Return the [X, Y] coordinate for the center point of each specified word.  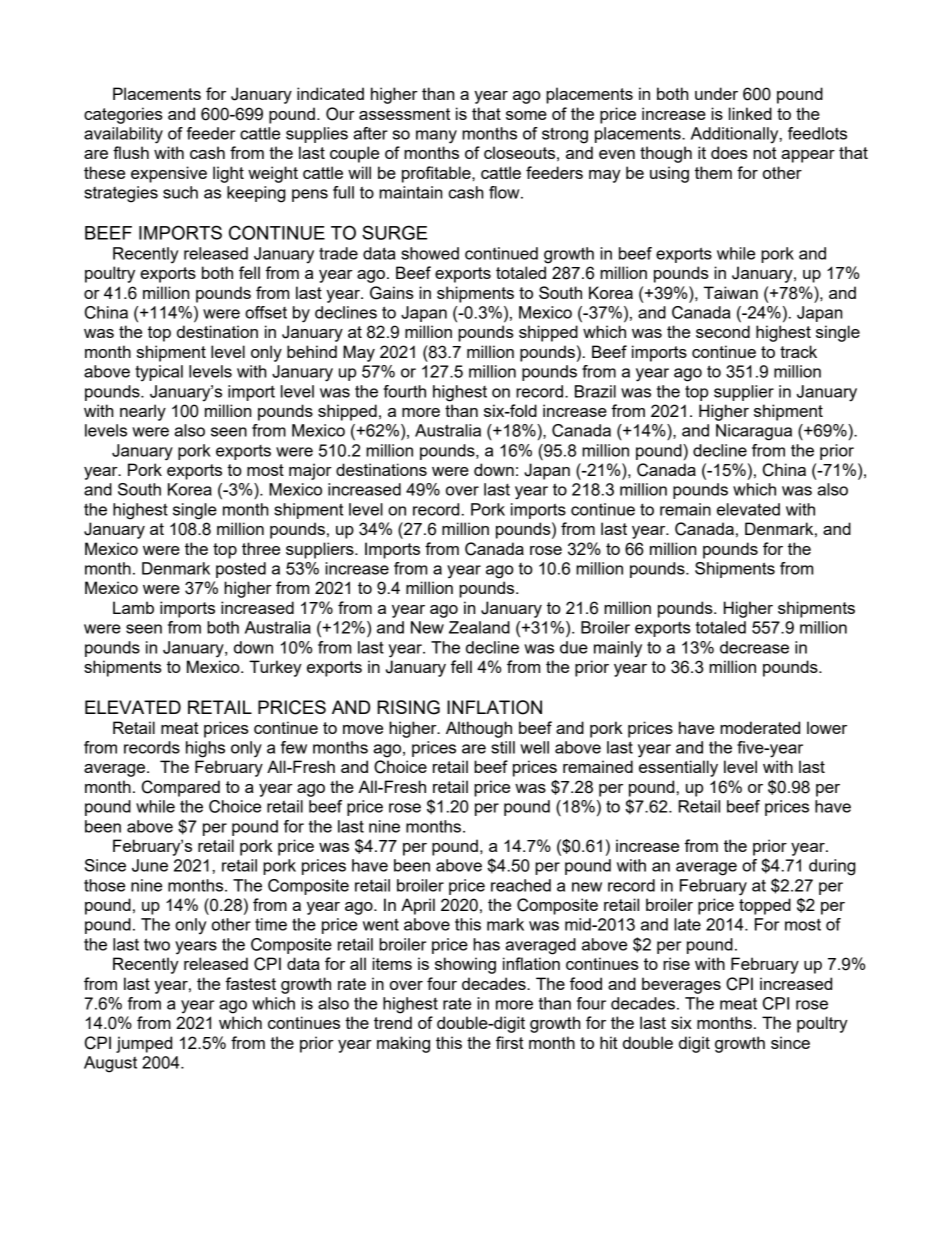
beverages [681, 985]
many [436, 137]
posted [241, 570]
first [510, 1042]
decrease [754, 647]
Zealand [479, 627]
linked [750, 113]
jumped [144, 1044]
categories [123, 115]
